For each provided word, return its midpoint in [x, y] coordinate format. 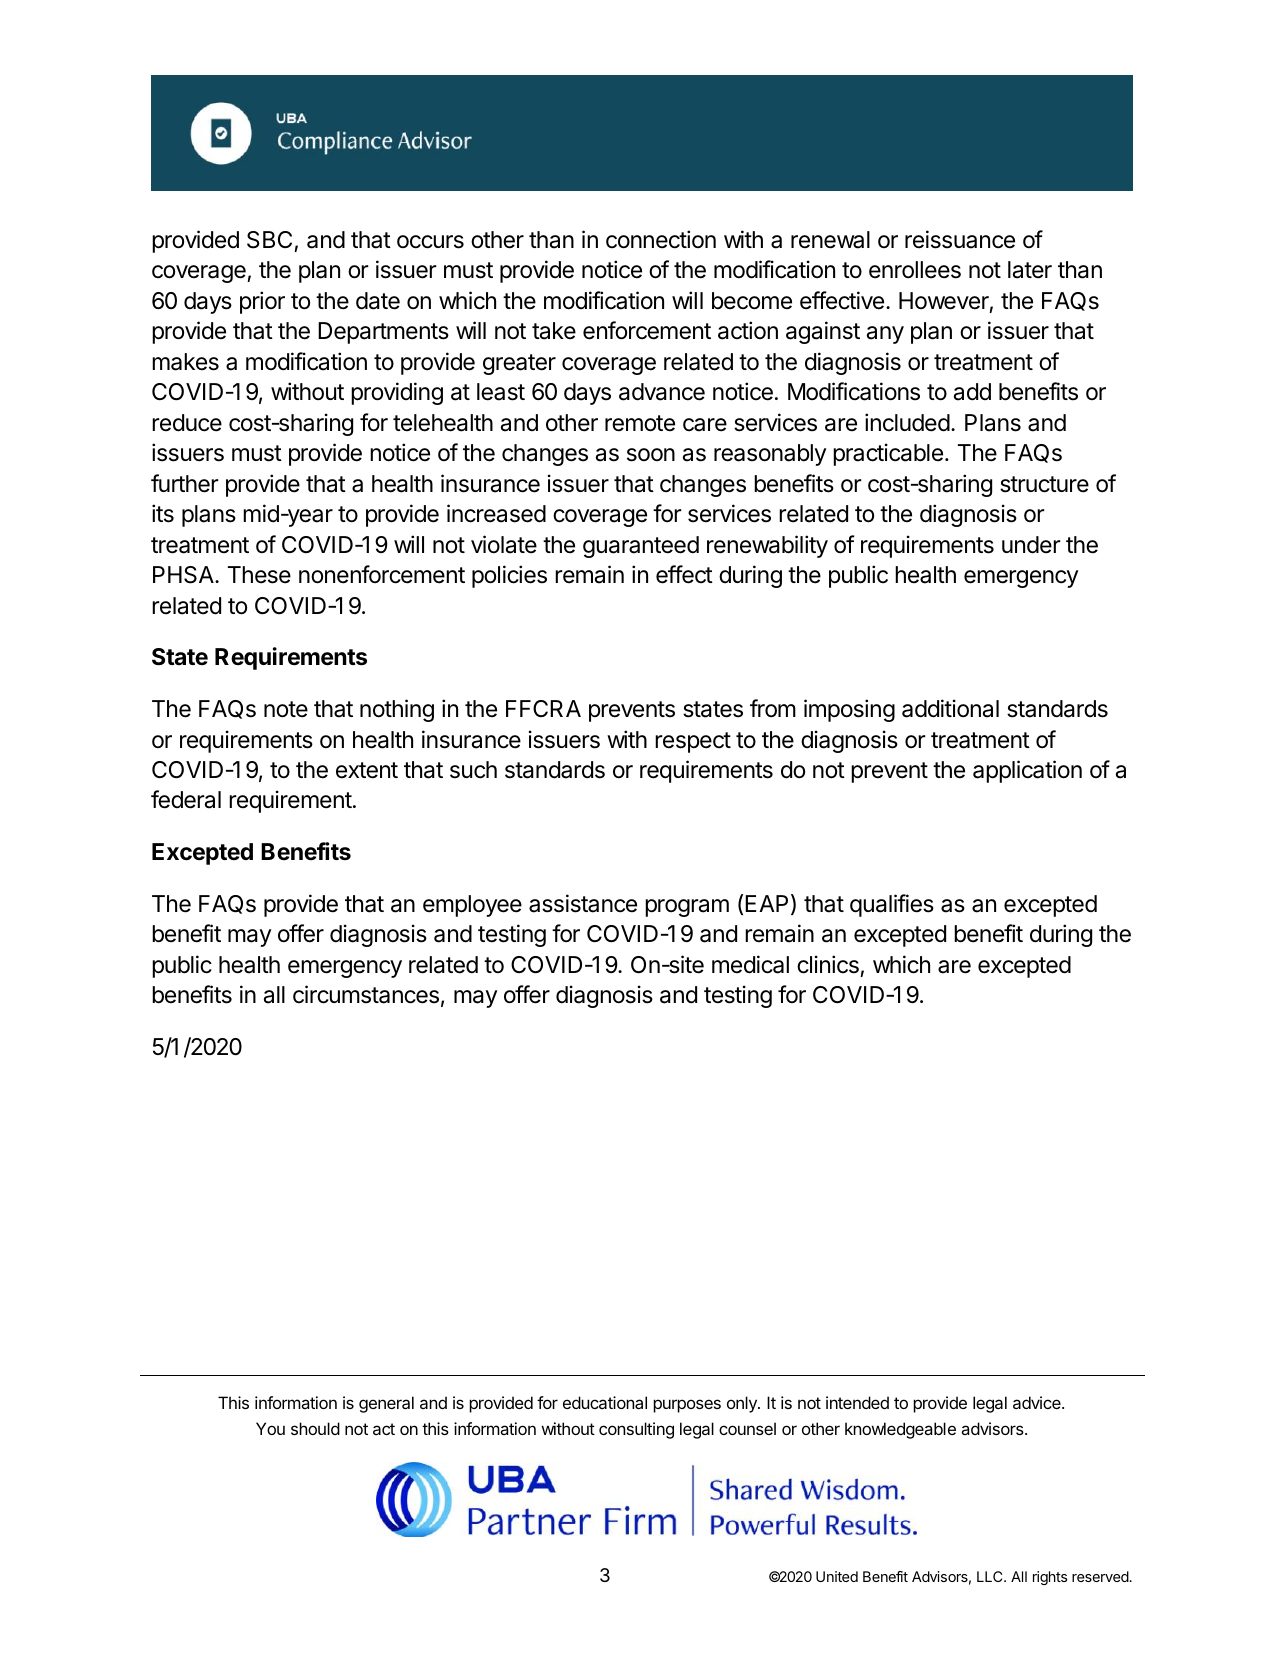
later [1030, 270]
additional [950, 708]
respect [693, 742]
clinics [828, 964]
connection [661, 239]
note [286, 709]
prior [262, 302]
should [315, 1428]
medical [750, 964]
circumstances [366, 994]
